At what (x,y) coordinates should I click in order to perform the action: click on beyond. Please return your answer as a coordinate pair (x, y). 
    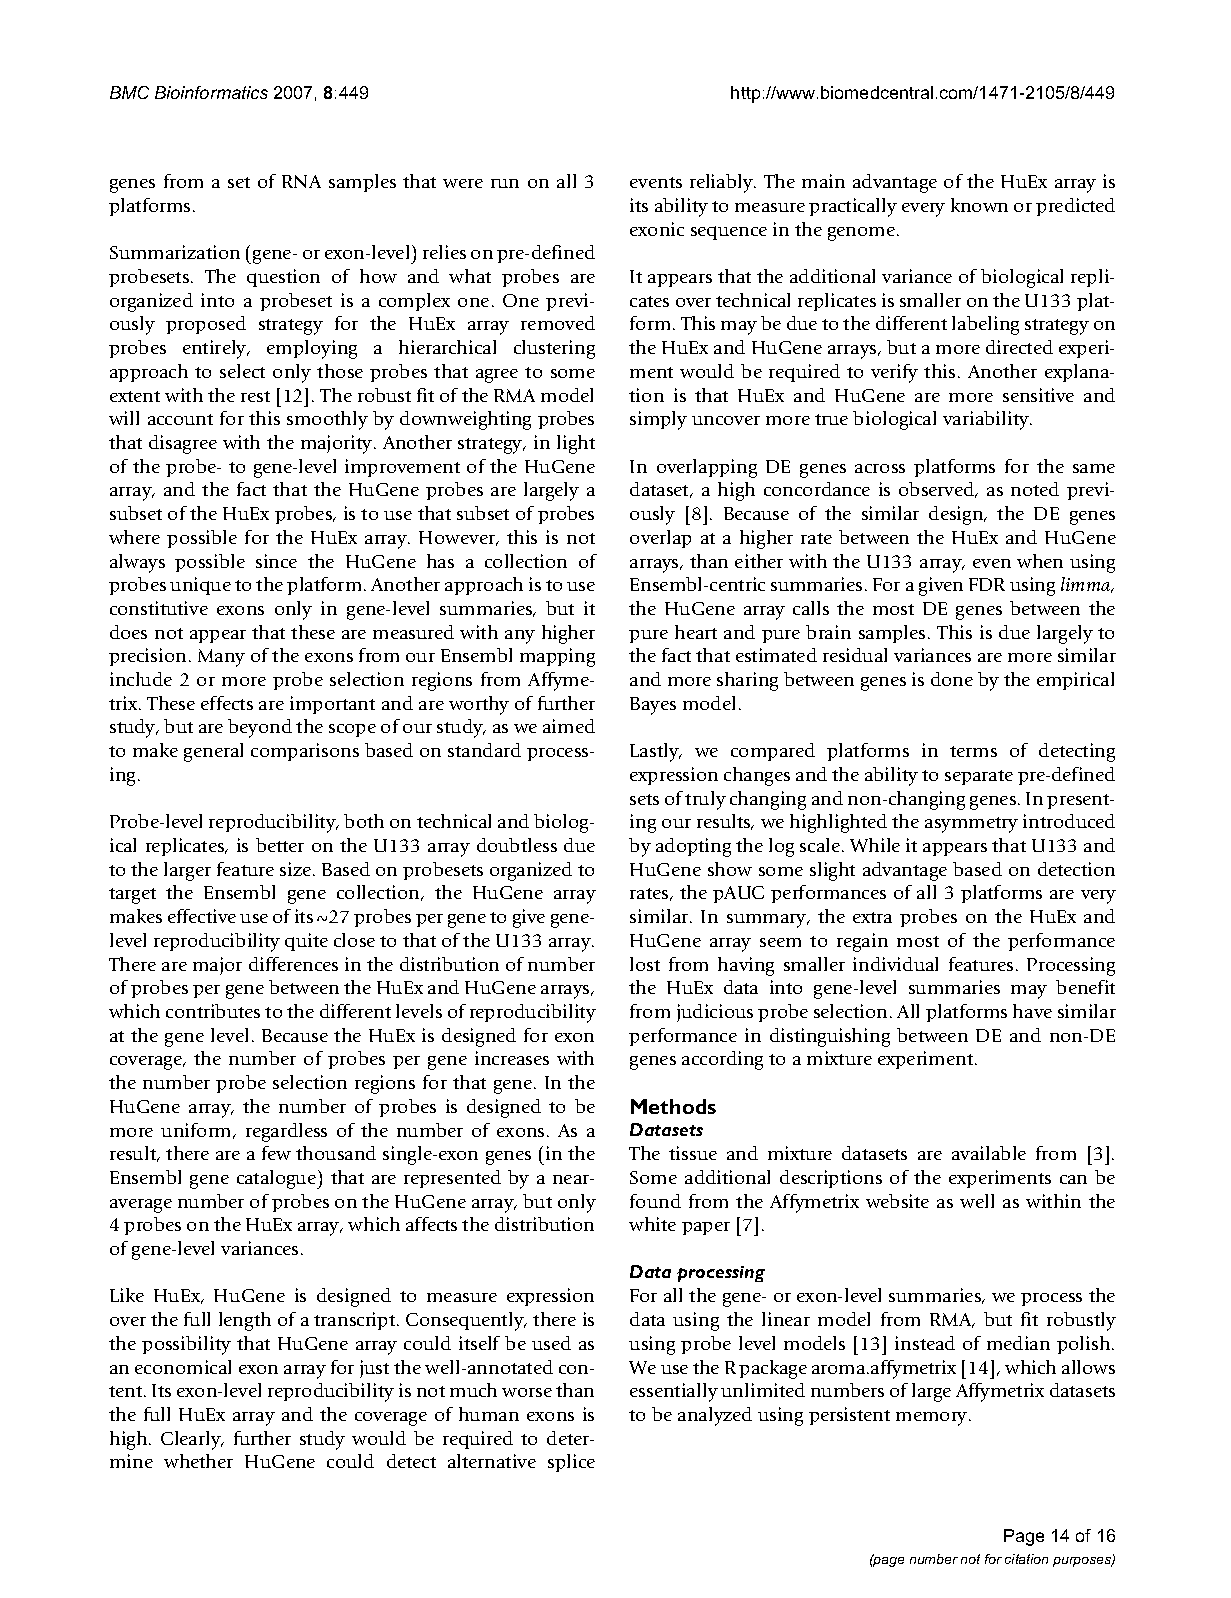
    Looking at the image, I should click on (260, 728).
